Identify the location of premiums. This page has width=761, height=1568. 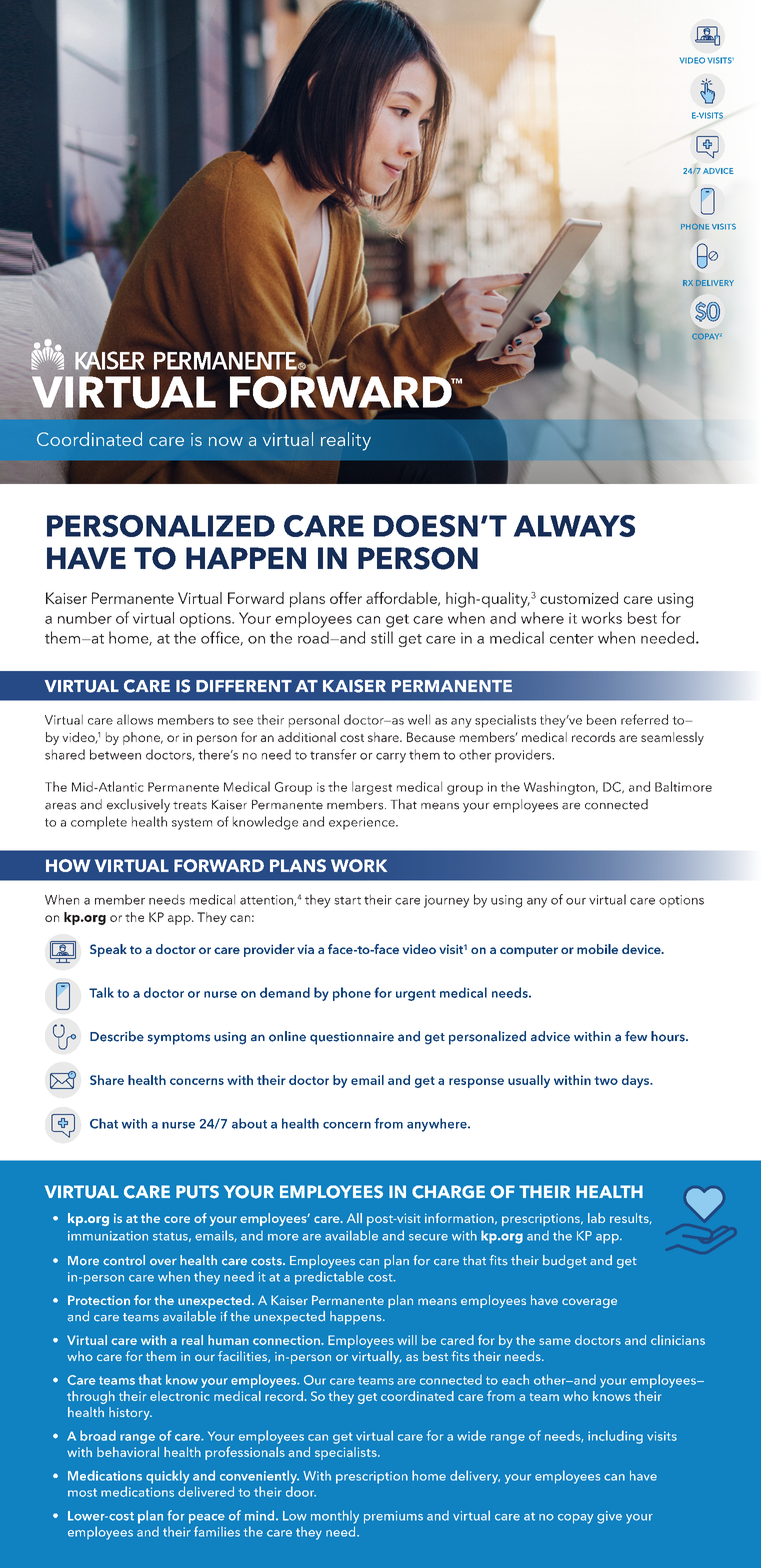
(393, 1517).
